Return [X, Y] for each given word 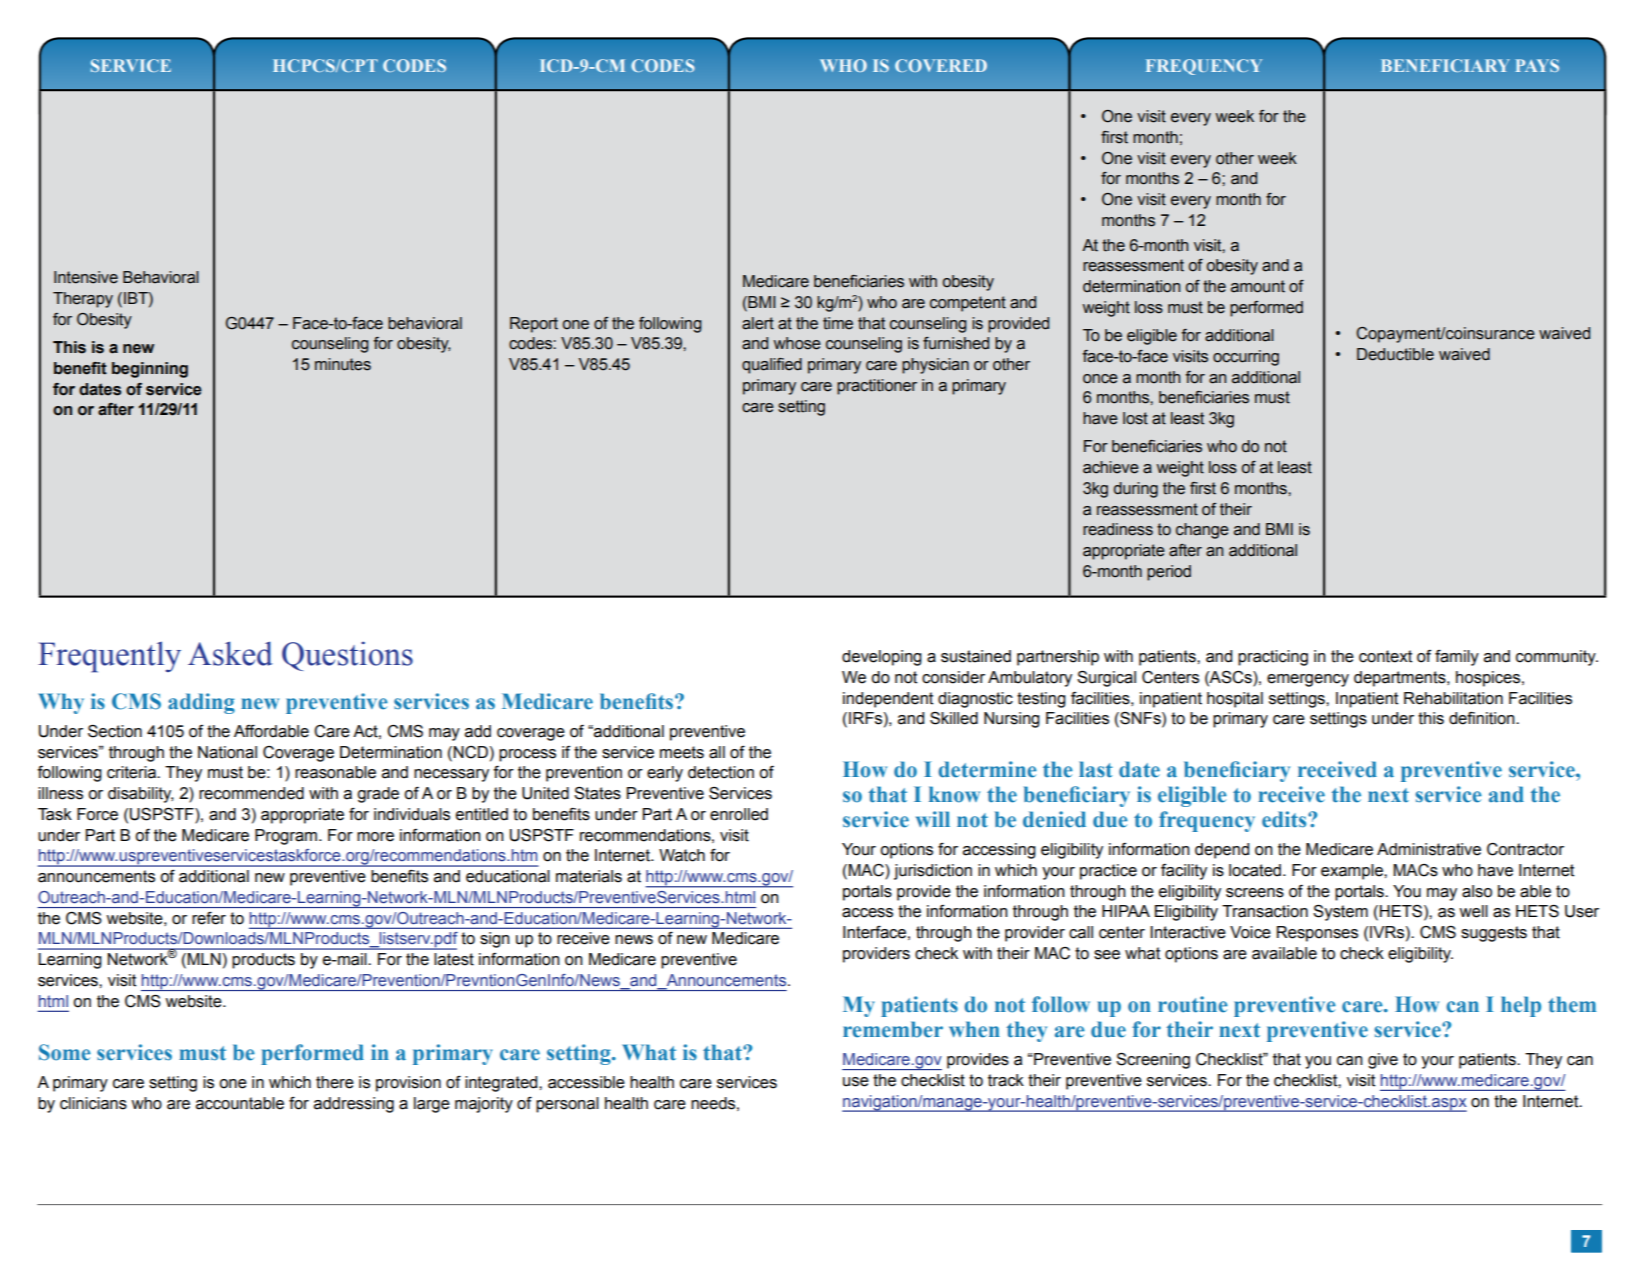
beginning [150, 370]
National [227, 752]
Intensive [86, 277]
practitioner [877, 387]
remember [893, 1029]
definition [1483, 718]
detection [721, 772]
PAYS [1537, 65]
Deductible [1395, 354]
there [335, 1082]
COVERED [941, 65]
